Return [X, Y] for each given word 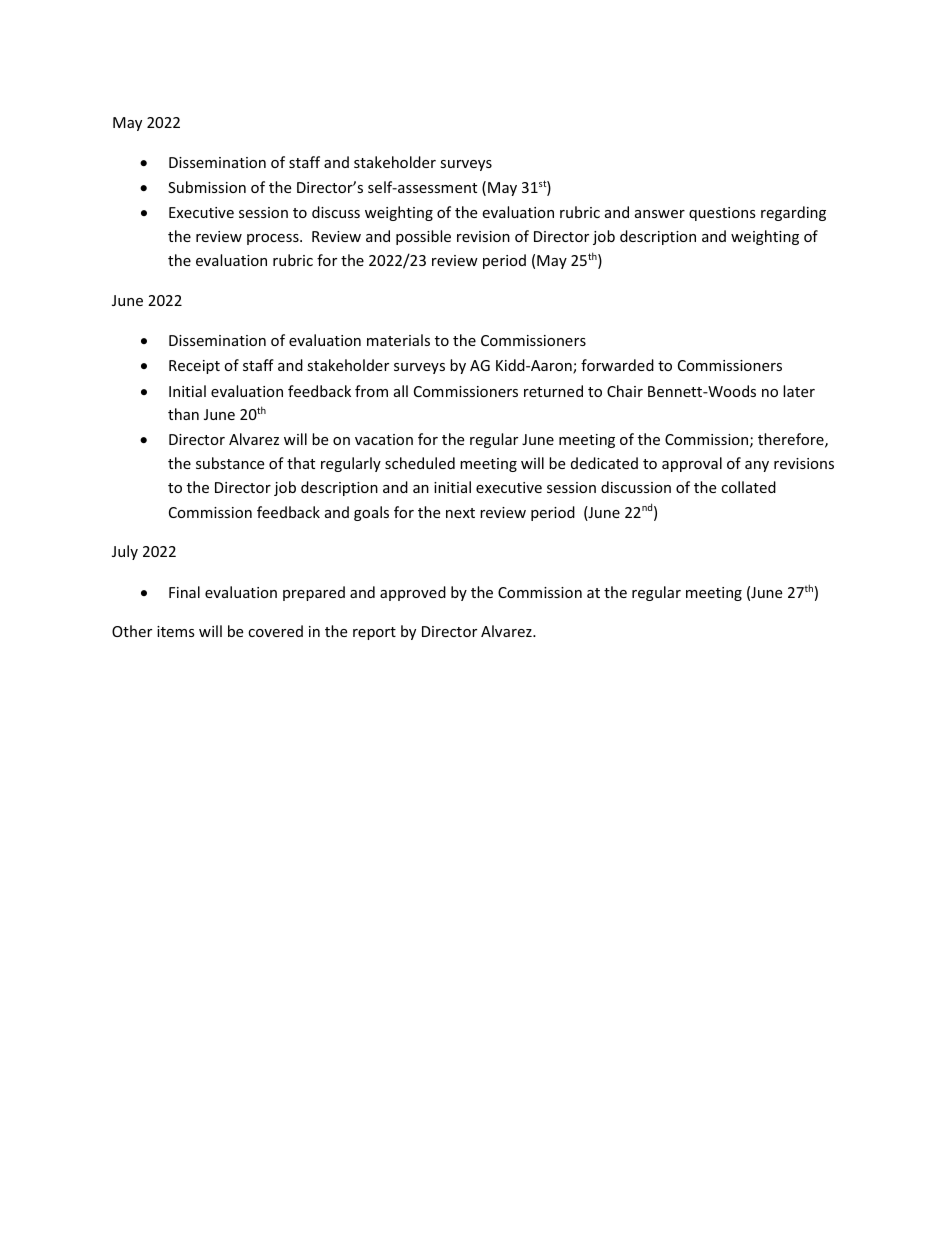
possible [423, 237]
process [274, 239]
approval [692, 464]
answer [660, 214]
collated [748, 487]
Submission [207, 187]
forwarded [617, 365]
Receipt [194, 367]
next [460, 513]
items [176, 631]
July [125, 552]
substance [230, 463]
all [401, 391]
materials [398, 340]
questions [722, 214]
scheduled [420, 463]
